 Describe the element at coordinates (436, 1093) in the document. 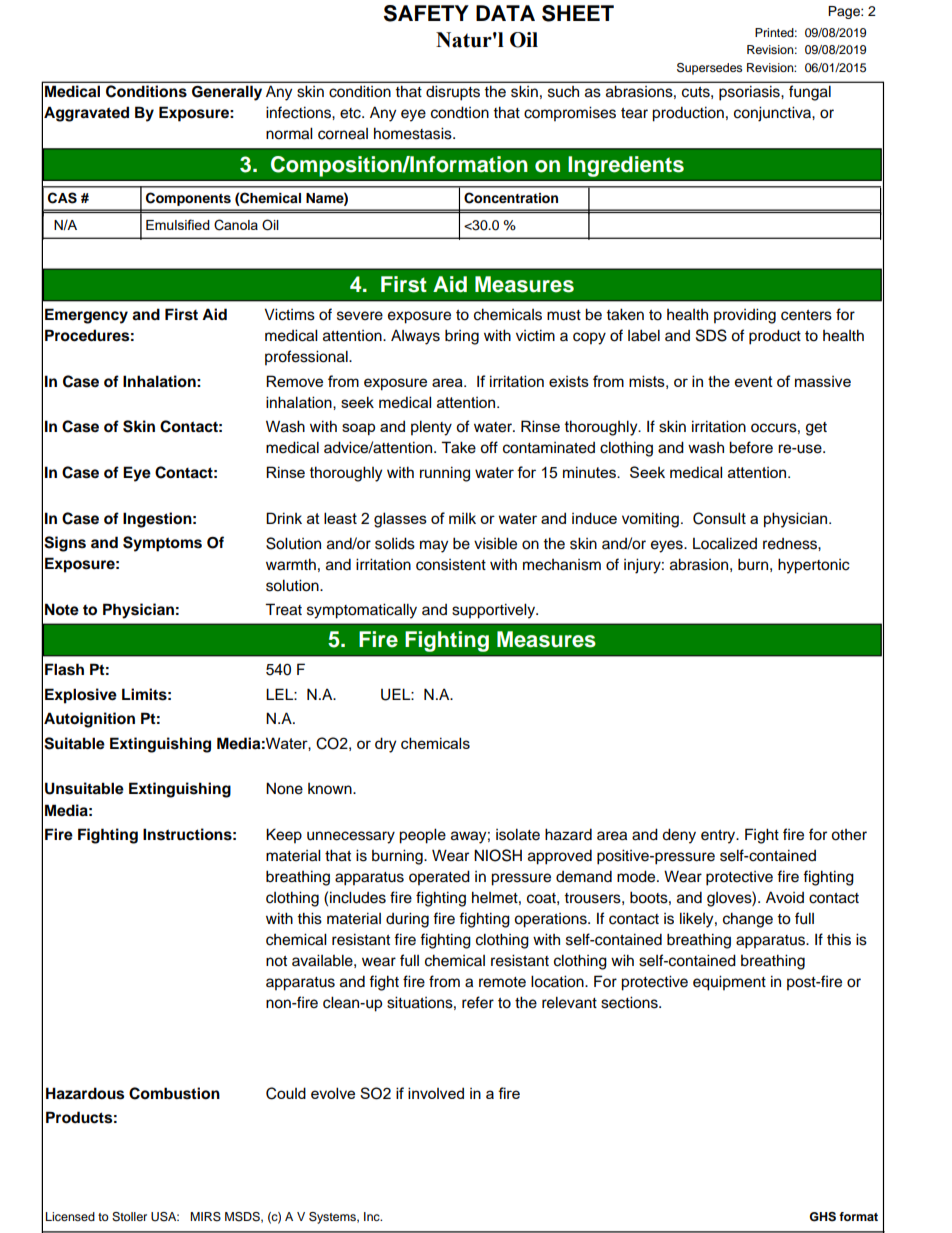

I see `involved` at that location.
